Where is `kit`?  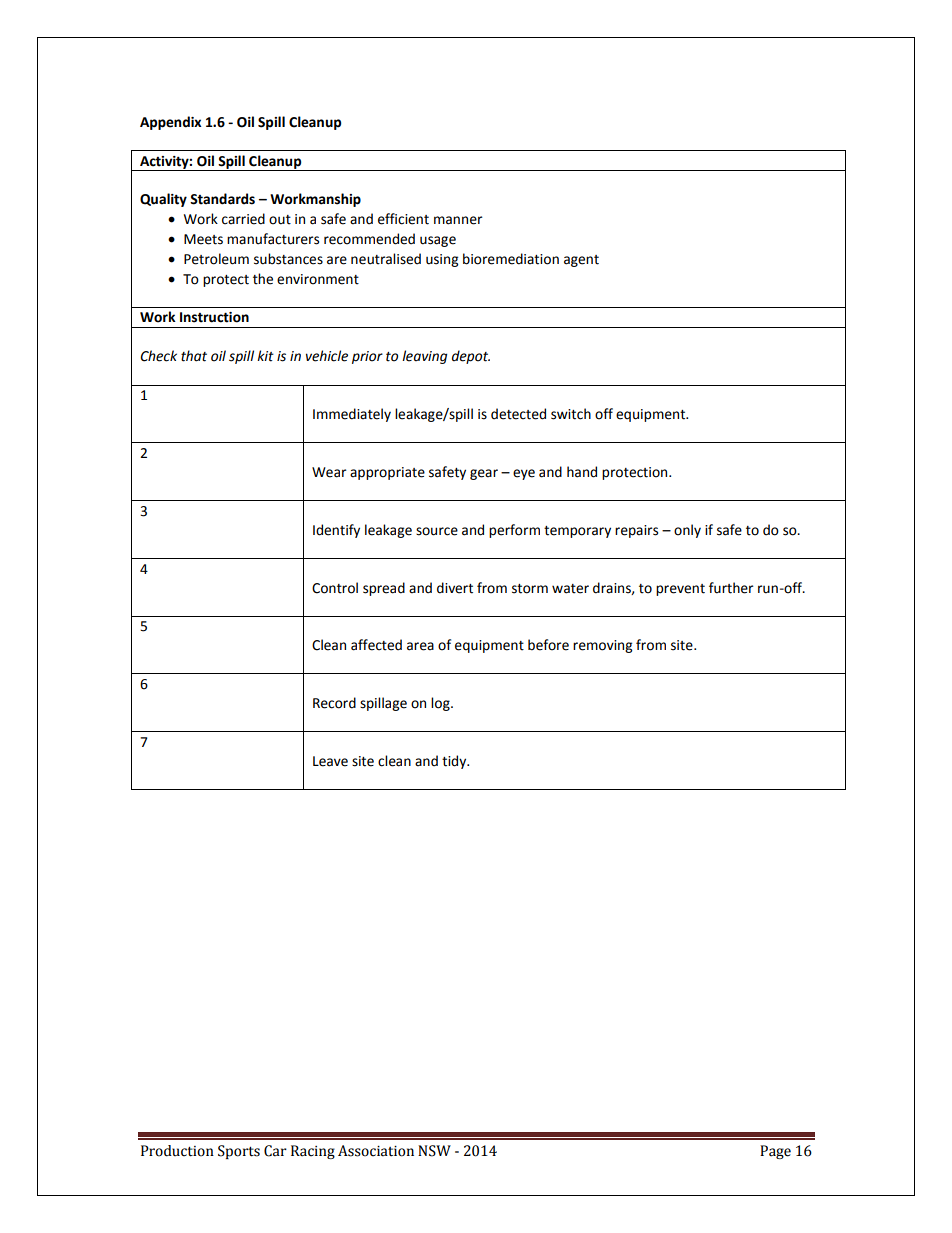
kit is located at coordinates (265, 356).
